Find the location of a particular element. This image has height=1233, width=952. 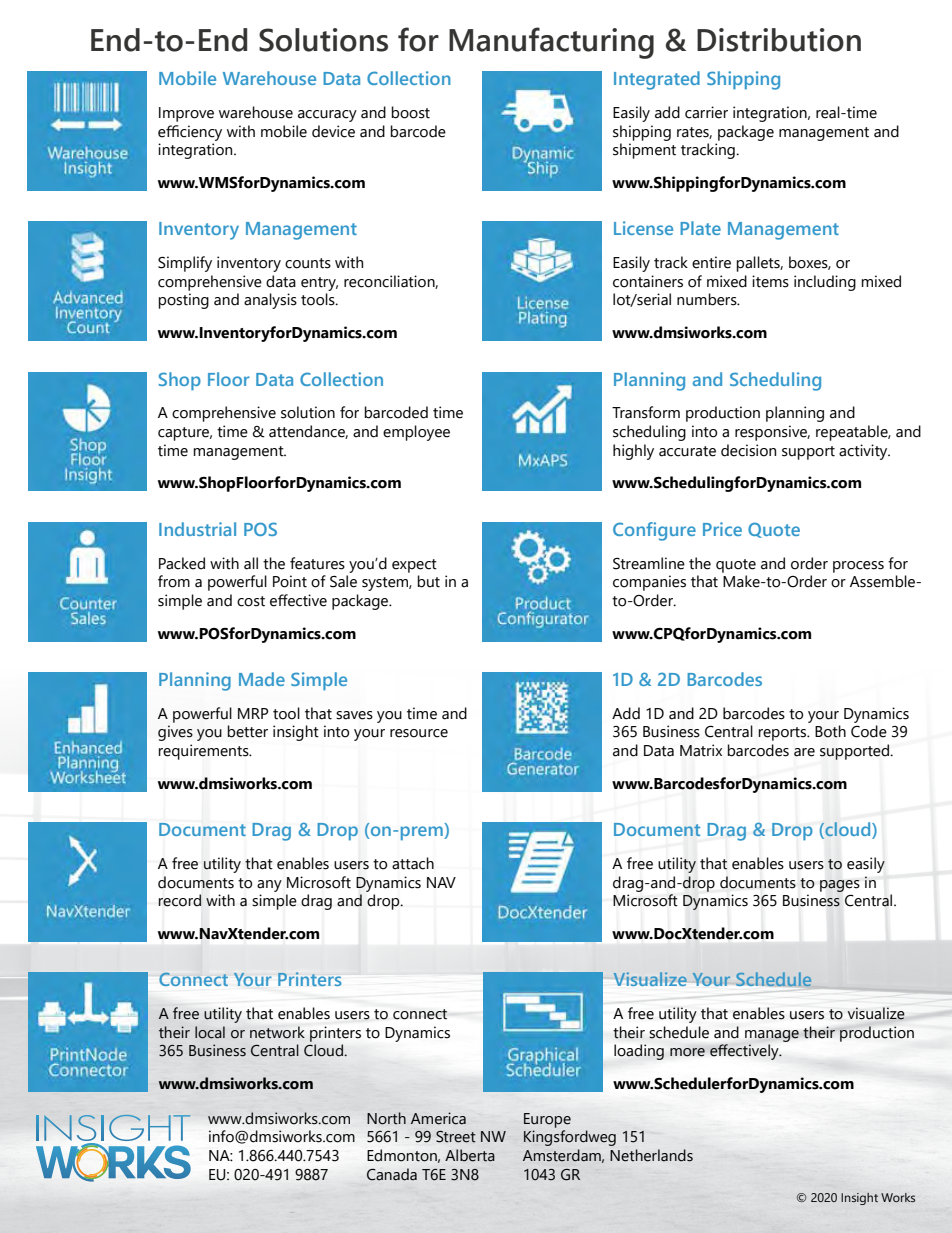

decision is located at coordinates (748, 450).
